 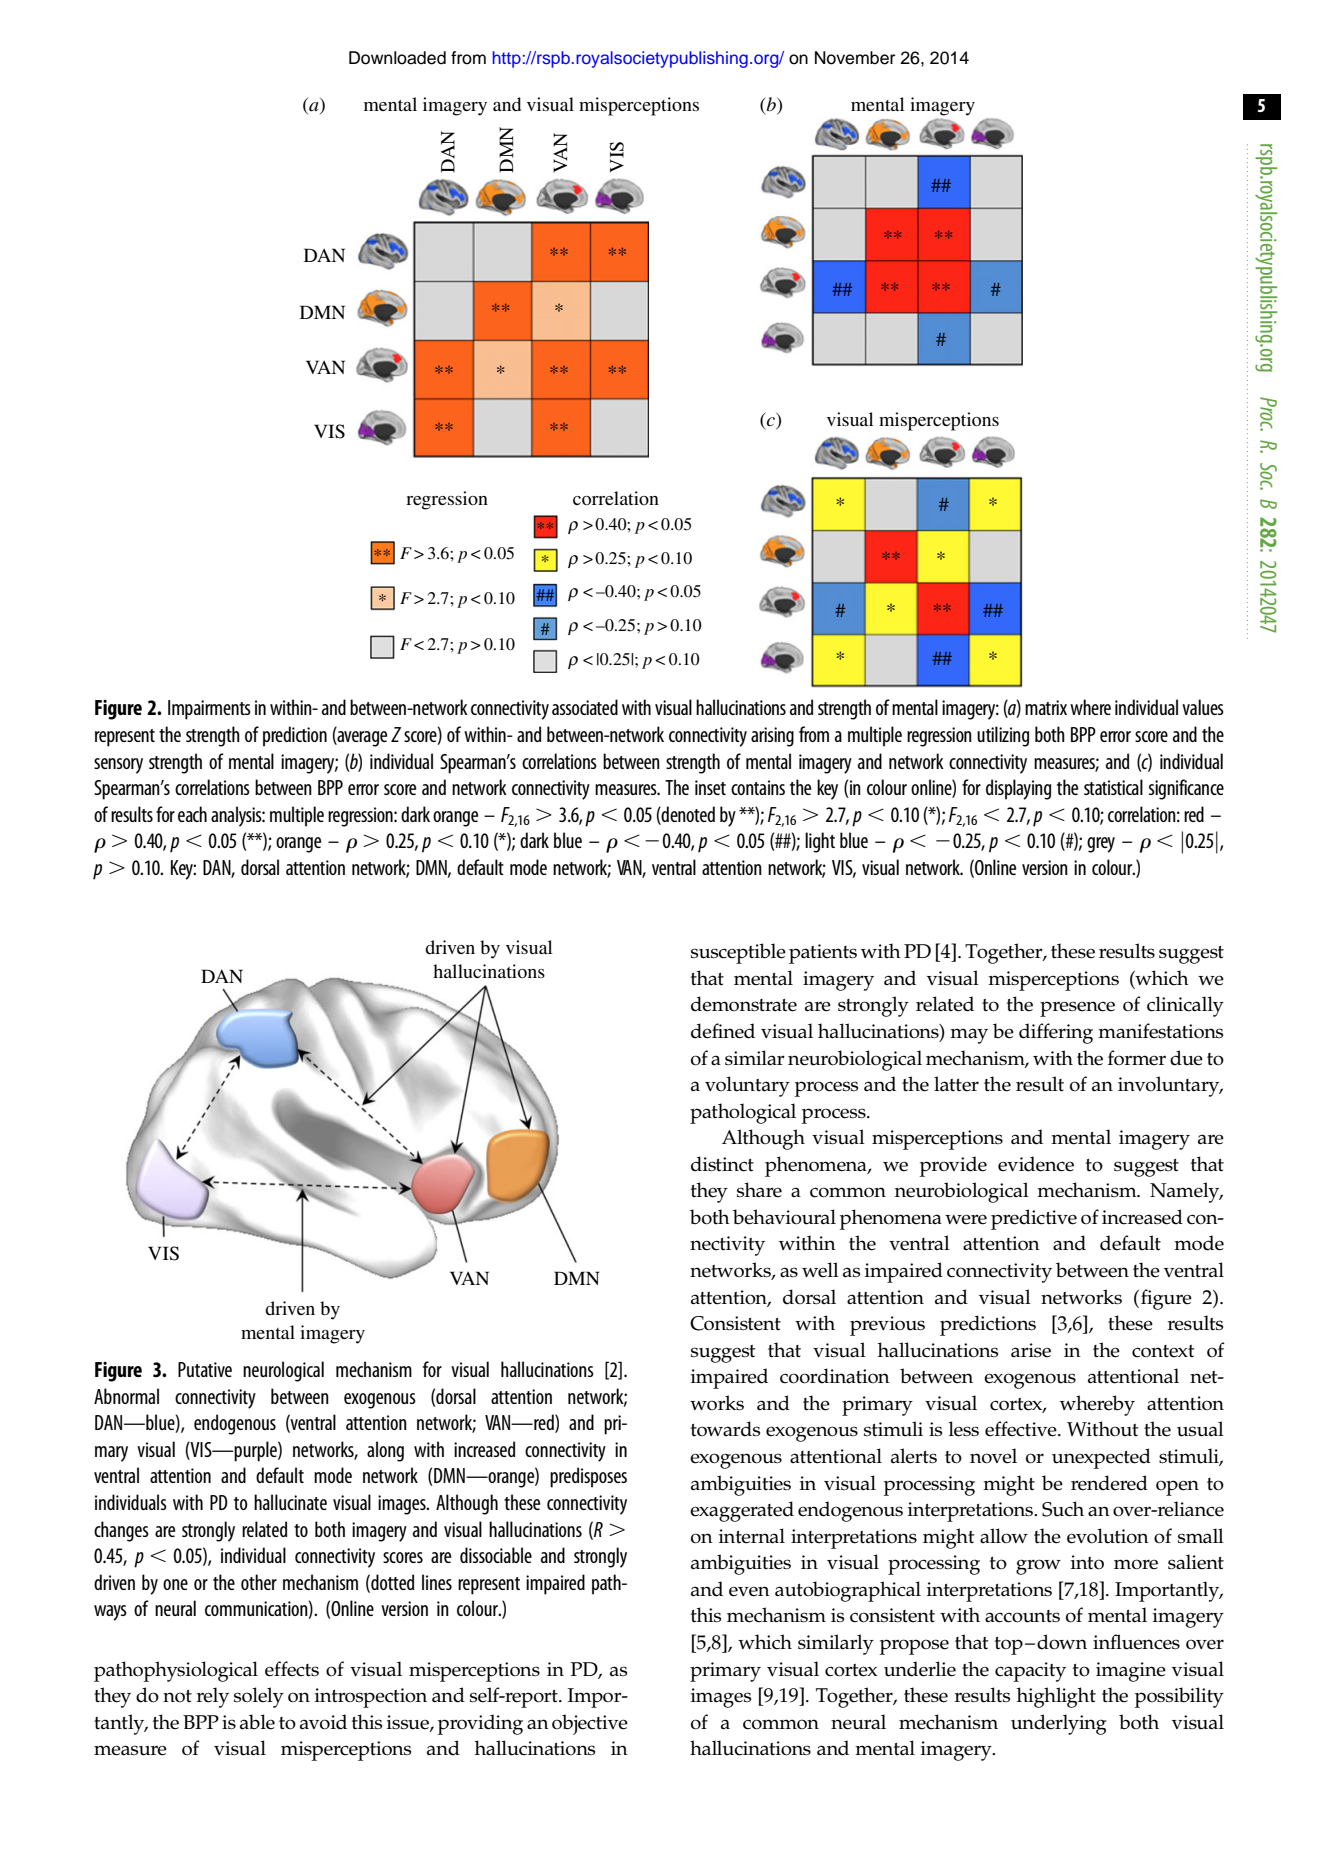 I want to click on Impairments, so click(x=209, y=710).
